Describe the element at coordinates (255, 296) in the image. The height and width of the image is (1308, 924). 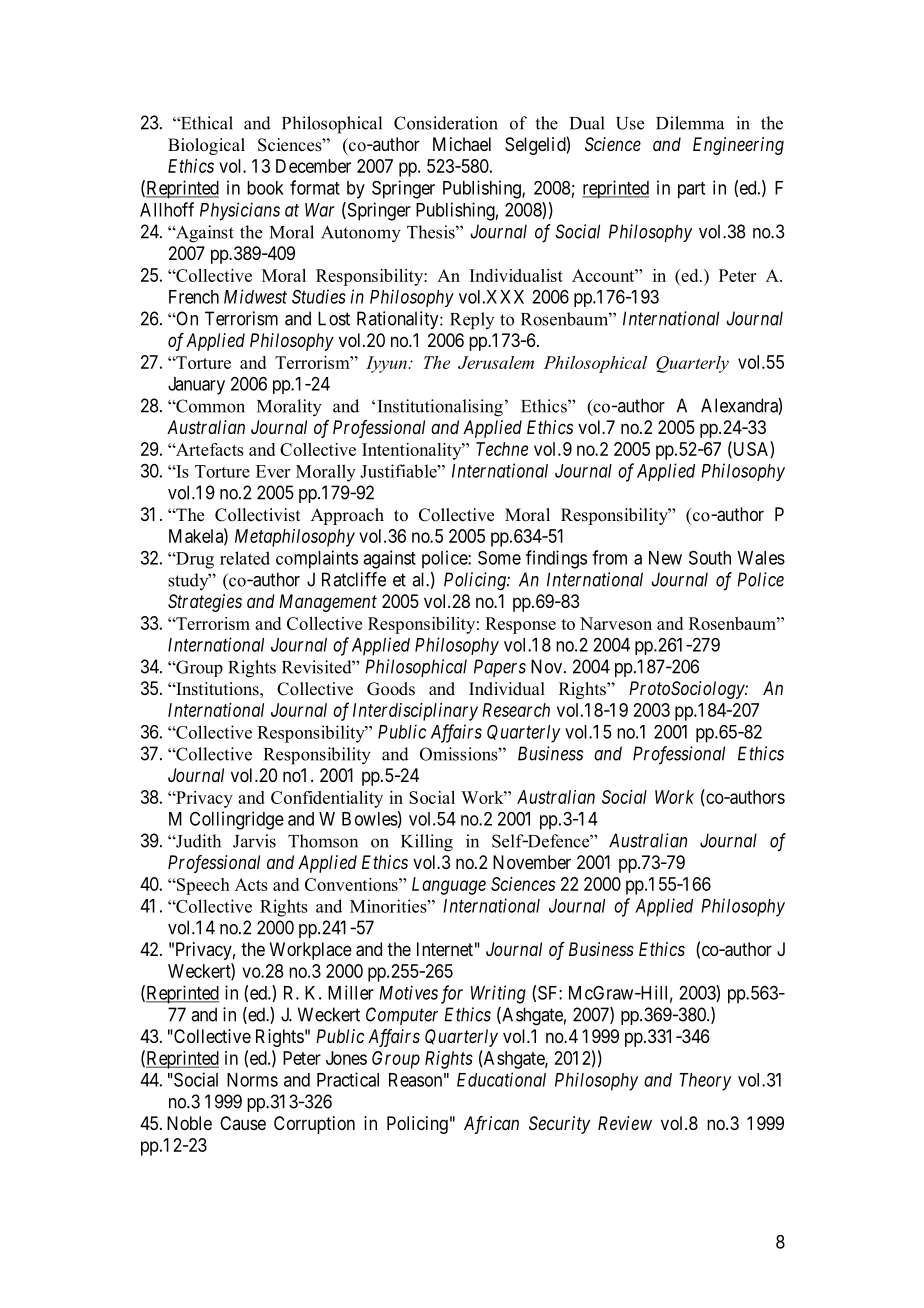
I see `Midwest` at that location.
